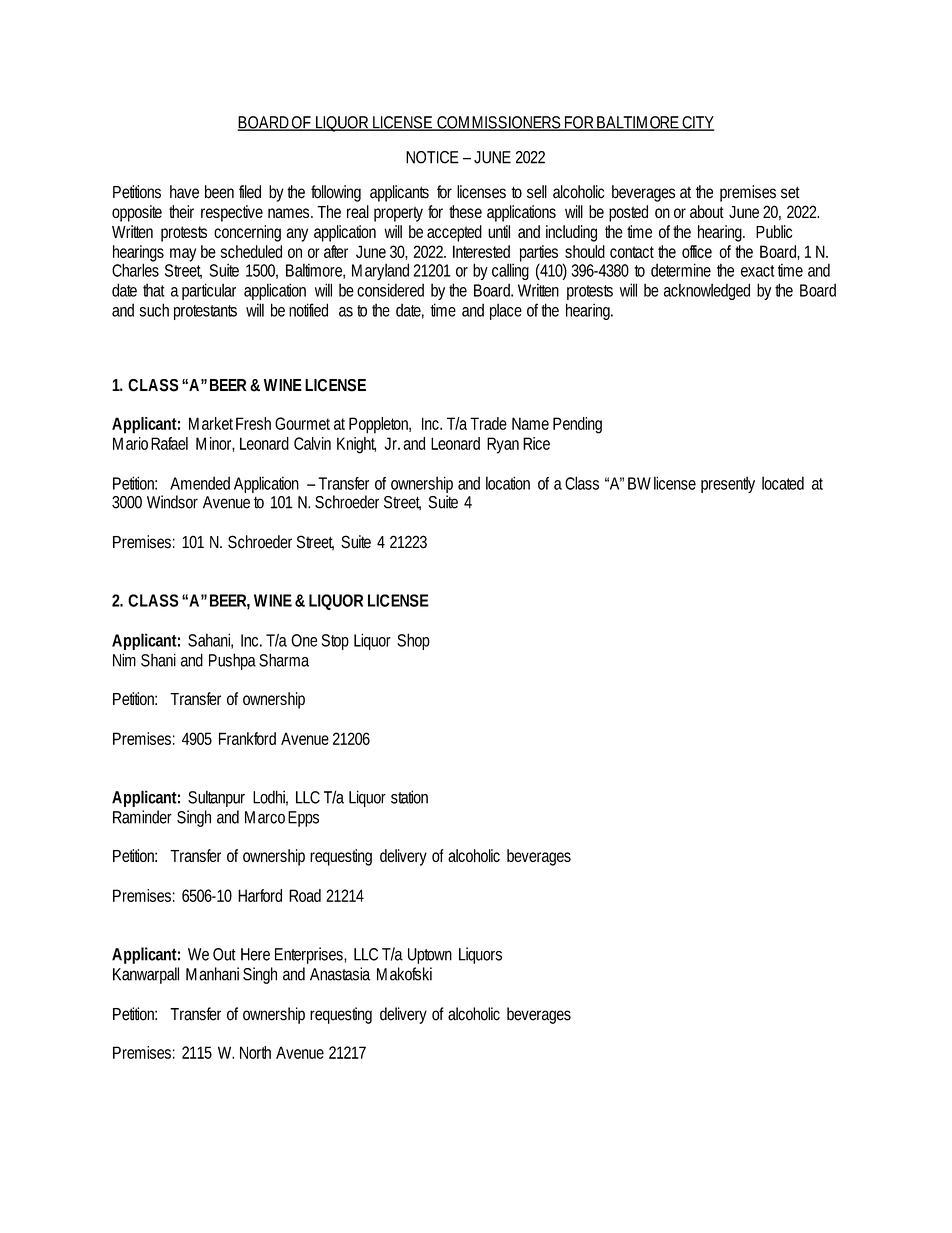 This document has width=952, height=1233. I want to click on Uptown, so click(430, 956).
